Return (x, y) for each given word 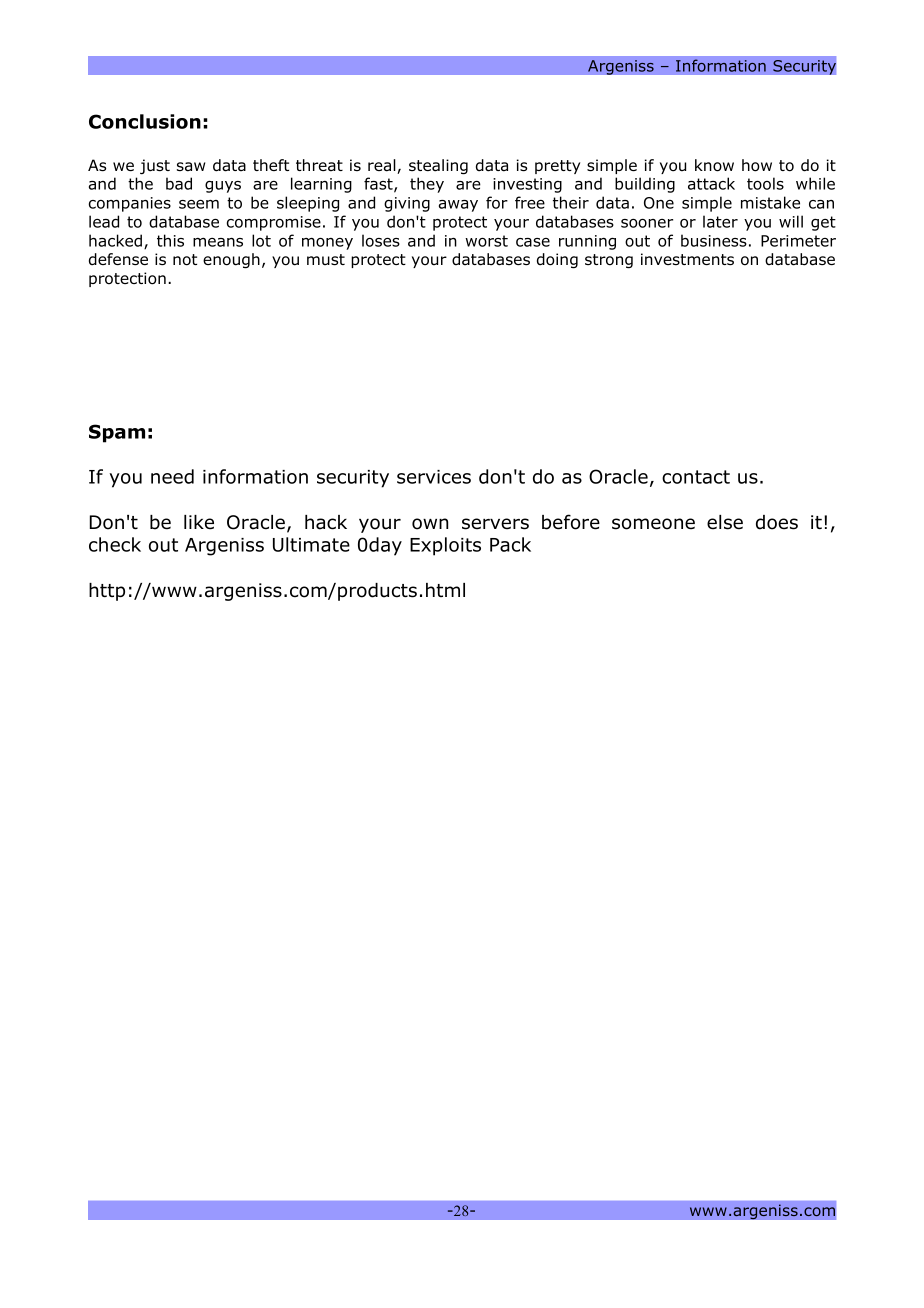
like (199, 522)
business (714, 240)
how (757, 165)
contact (696, 477)
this (170, 240)
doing (557, 261)
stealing (438, 167)
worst (486, 241)
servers (495, 524)
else (725, 522)
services (434, 477)
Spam (117, 433)
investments (687, 259)
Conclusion (145, 121)
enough (231, 261)
